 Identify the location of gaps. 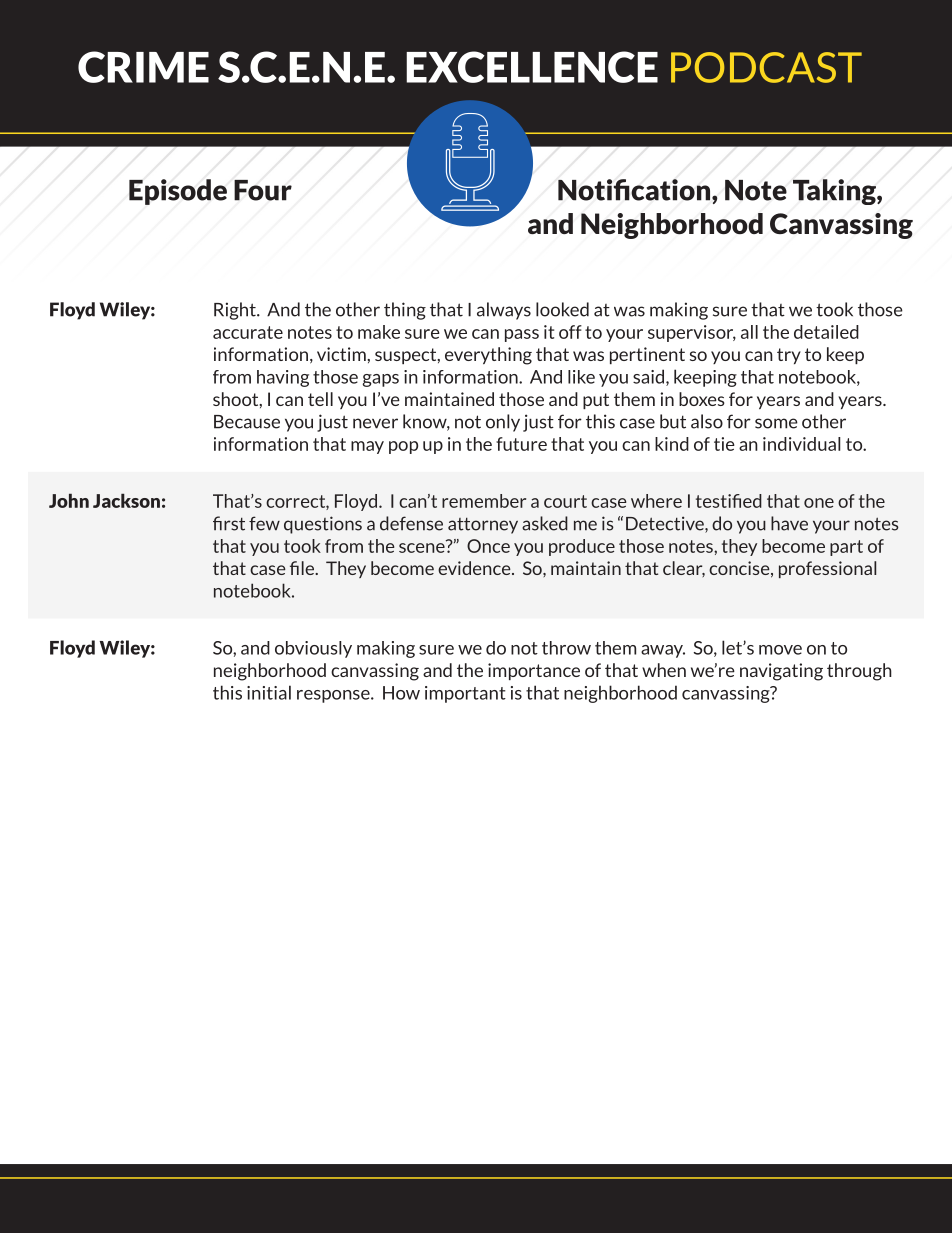
(380, 380).
